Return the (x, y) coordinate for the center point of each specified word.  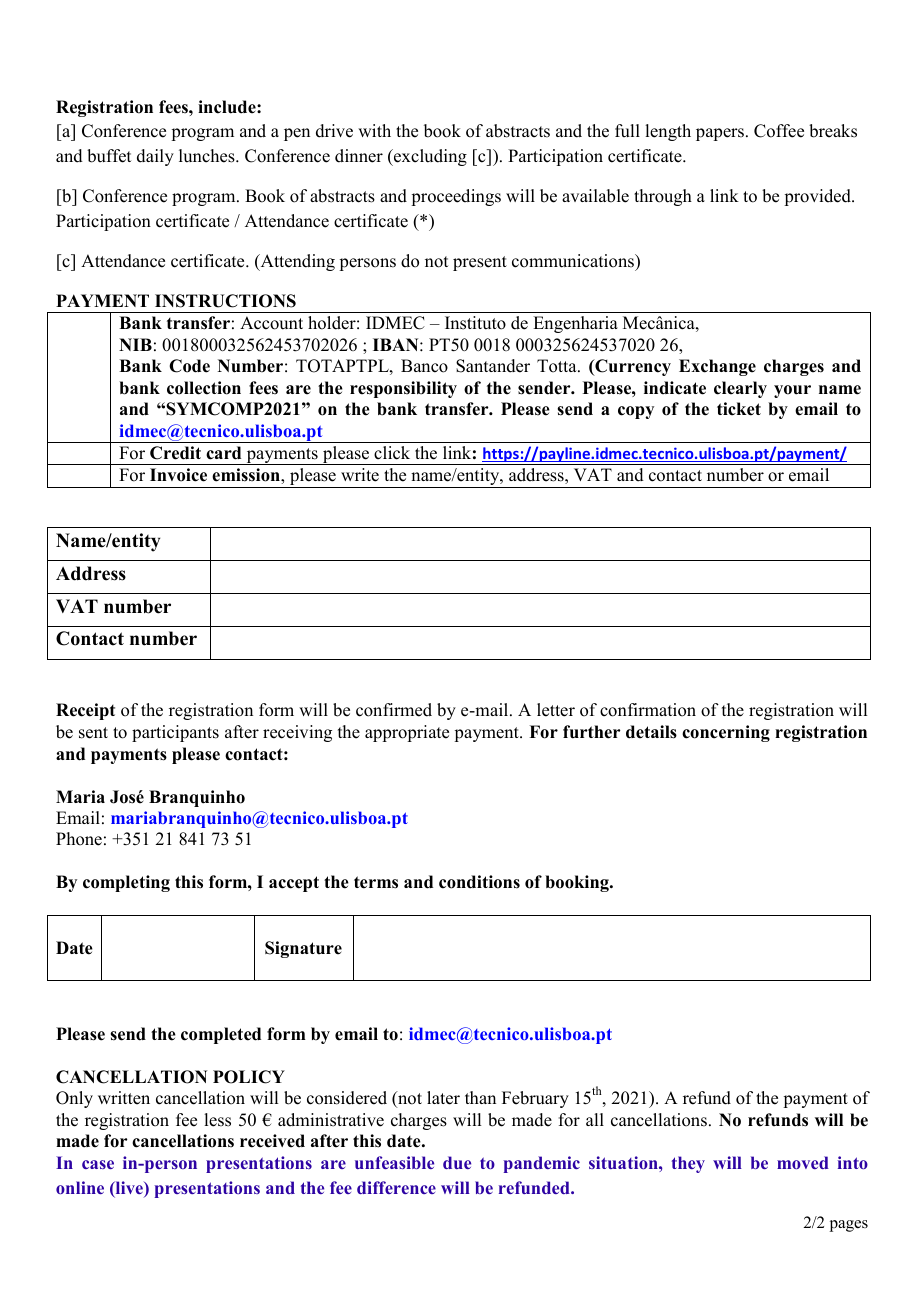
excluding (429, 157)
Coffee (779, 131)
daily (155, 157)
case (98, 1164)
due (457, 1162)
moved (803, 1162)
